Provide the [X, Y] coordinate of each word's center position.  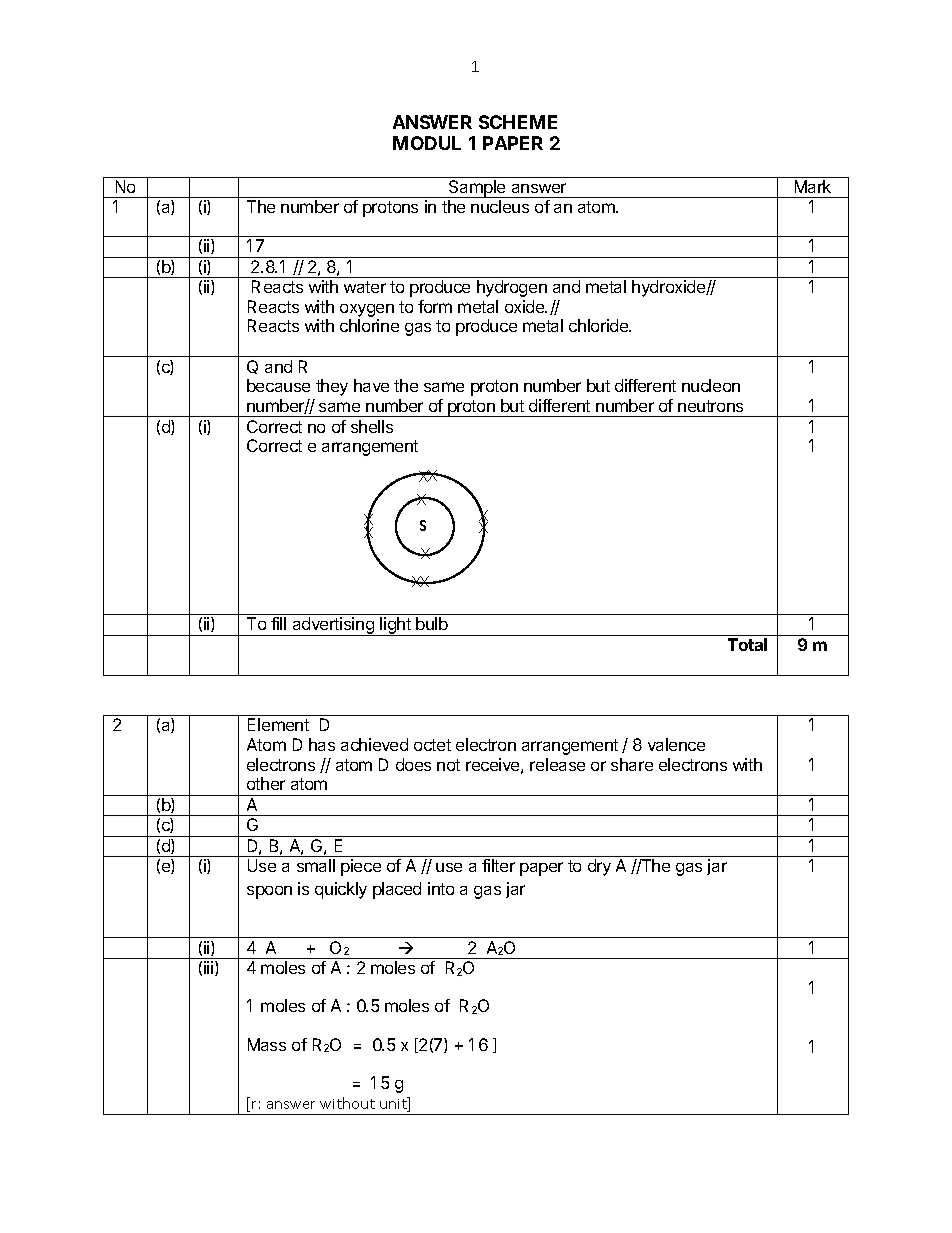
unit [394, 1104]
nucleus [500, 206]
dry [599, 867]
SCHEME [518, 122]
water [365, 287]
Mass [267, 1044]
